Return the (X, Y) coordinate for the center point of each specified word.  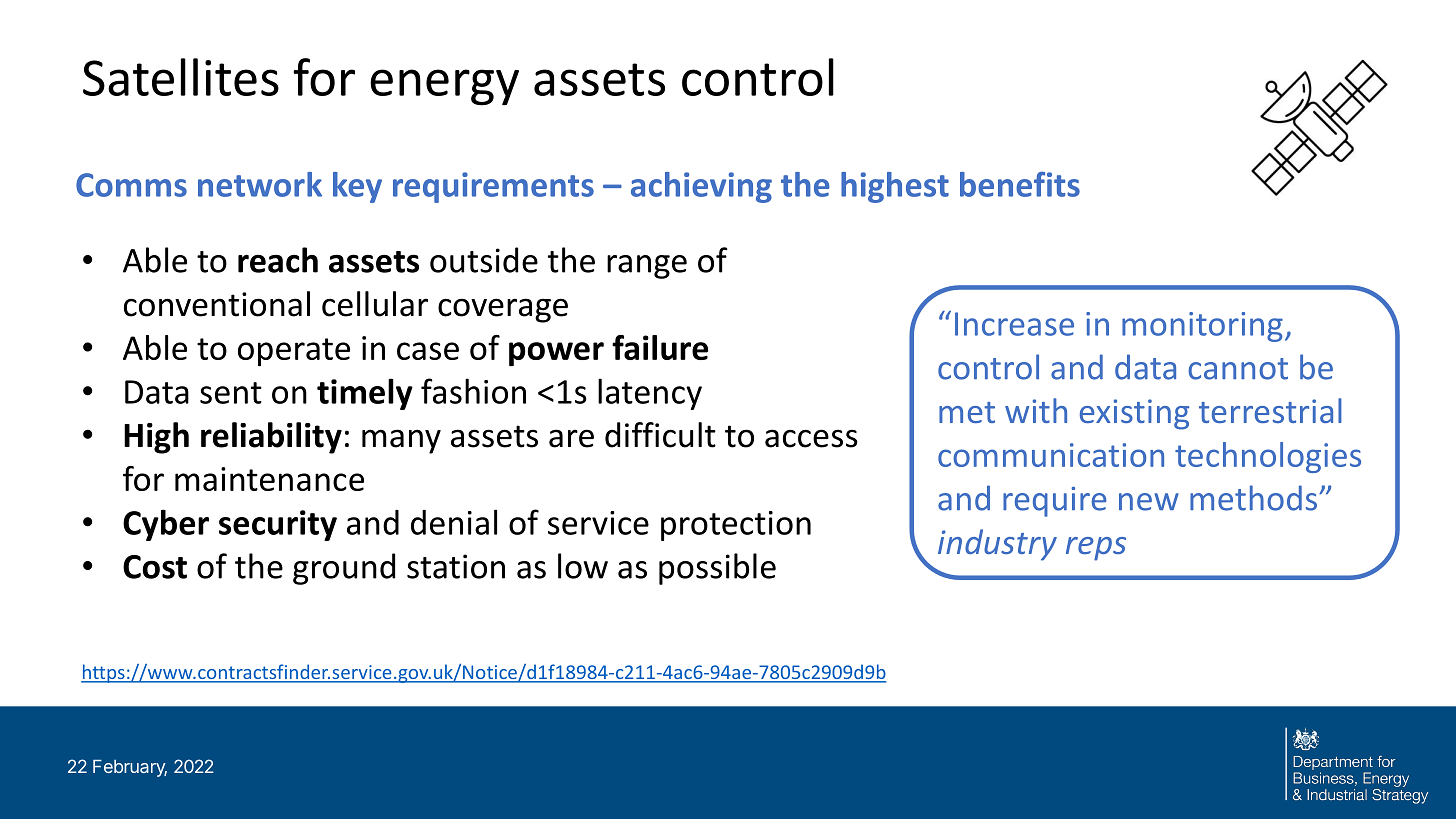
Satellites (181, 77)
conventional (217, 304)
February (130, 768)
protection (736, 526)
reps (1096, 549)
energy (444, 87)
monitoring (1202, 327)
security (278, 525)
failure (660, 347)
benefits (1020, 184)
